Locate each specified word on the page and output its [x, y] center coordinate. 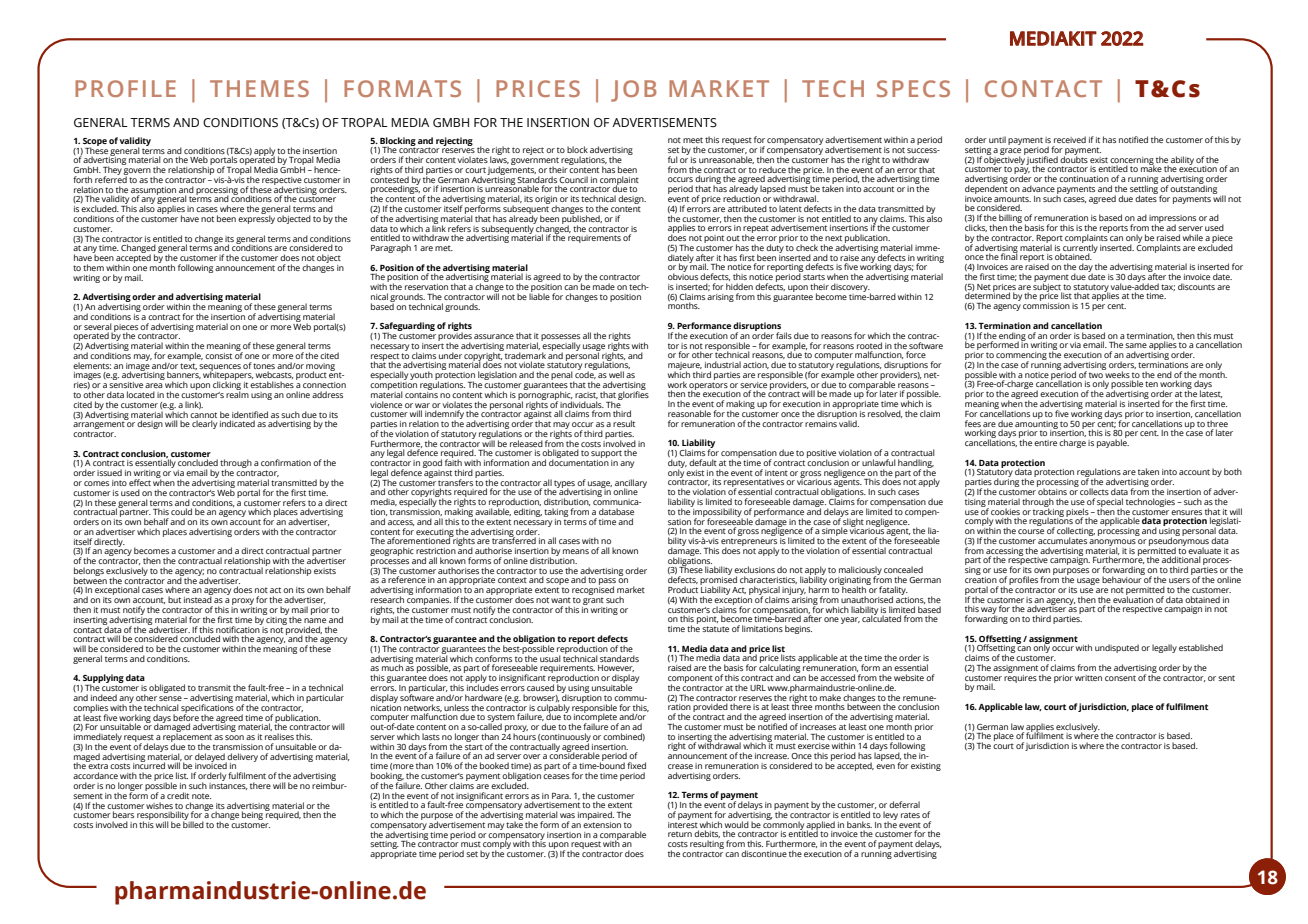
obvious [683, 275]
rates [910, 815]
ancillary [631, 484]
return [680, 834]
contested [389, 178]
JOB [634, 91]
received [1070, 139]
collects [1094, 491]
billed [193, 823]
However [616, 668]
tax [1168, 287]
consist [218, 356]
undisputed [1117, 648]
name [315, 620]
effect [140, 482]
